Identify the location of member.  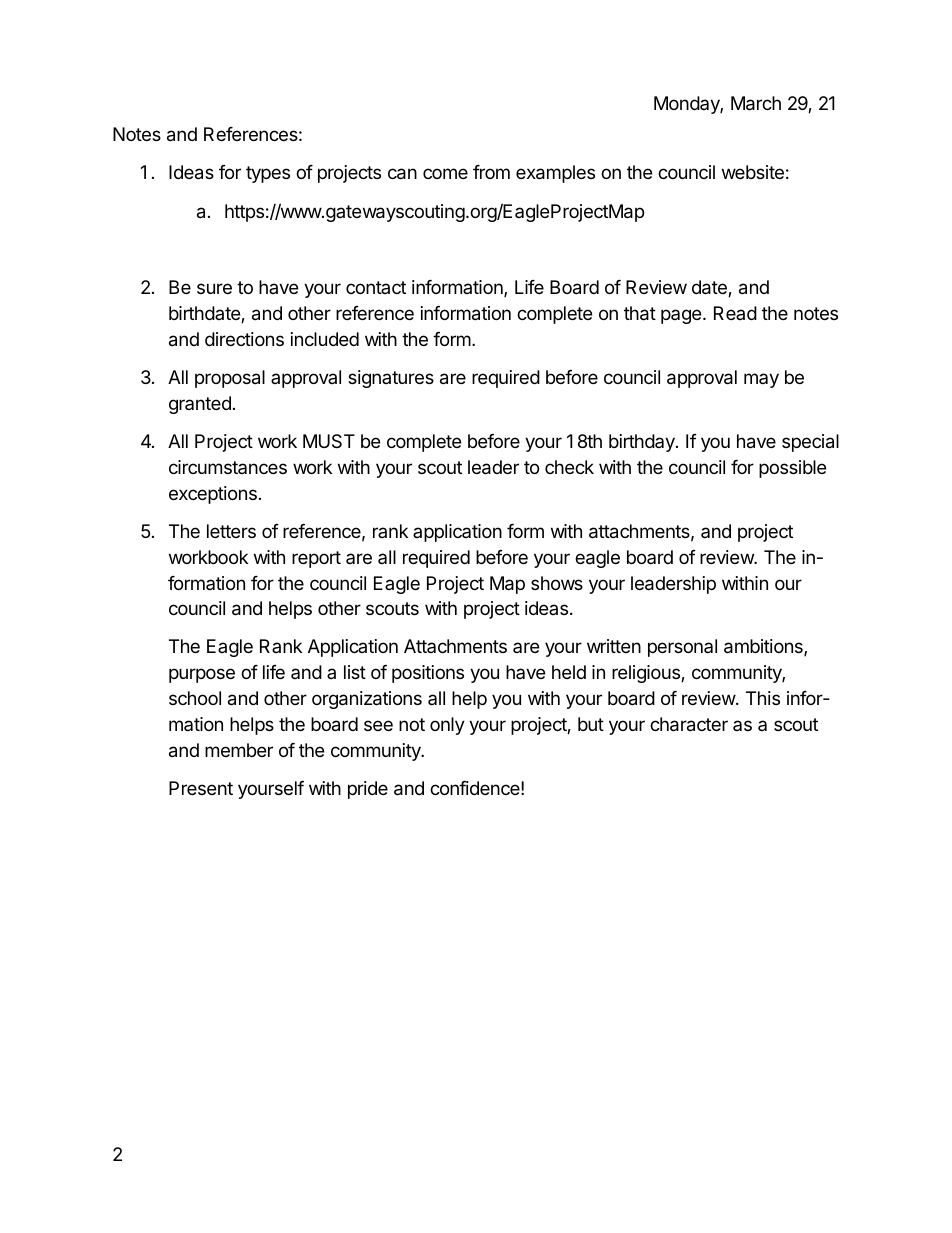
(239, 750).
